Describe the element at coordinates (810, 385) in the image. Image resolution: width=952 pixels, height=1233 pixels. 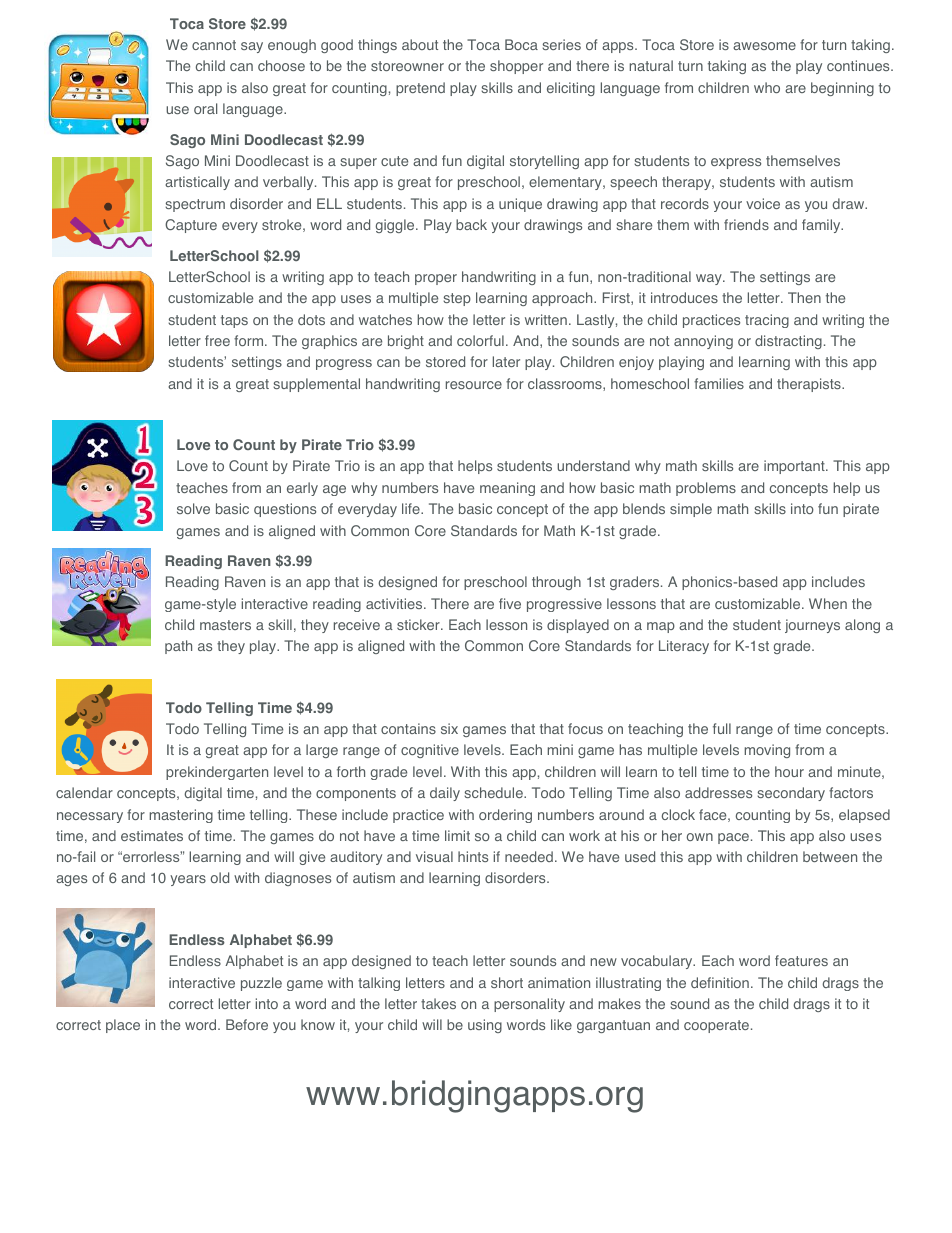
I see `therapists` at that location.
